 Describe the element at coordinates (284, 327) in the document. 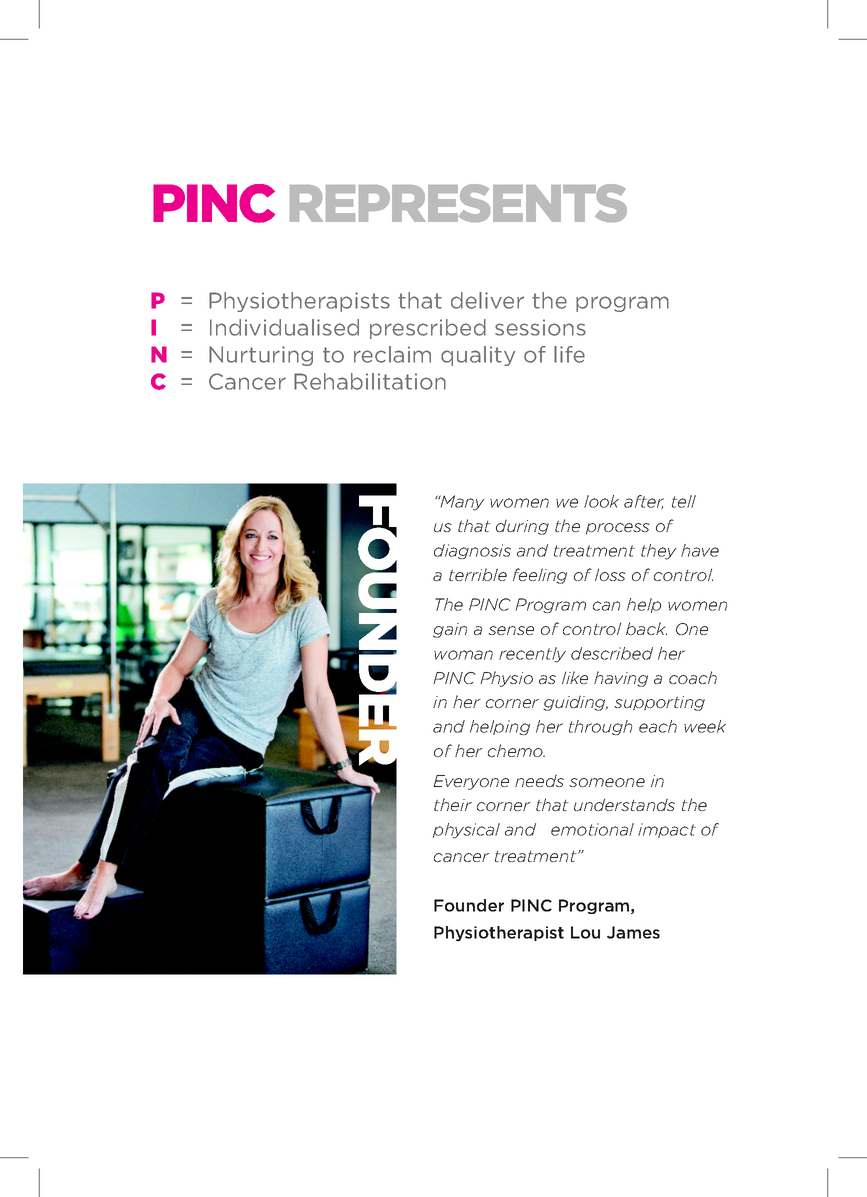

I see `Individualised` at that location.
